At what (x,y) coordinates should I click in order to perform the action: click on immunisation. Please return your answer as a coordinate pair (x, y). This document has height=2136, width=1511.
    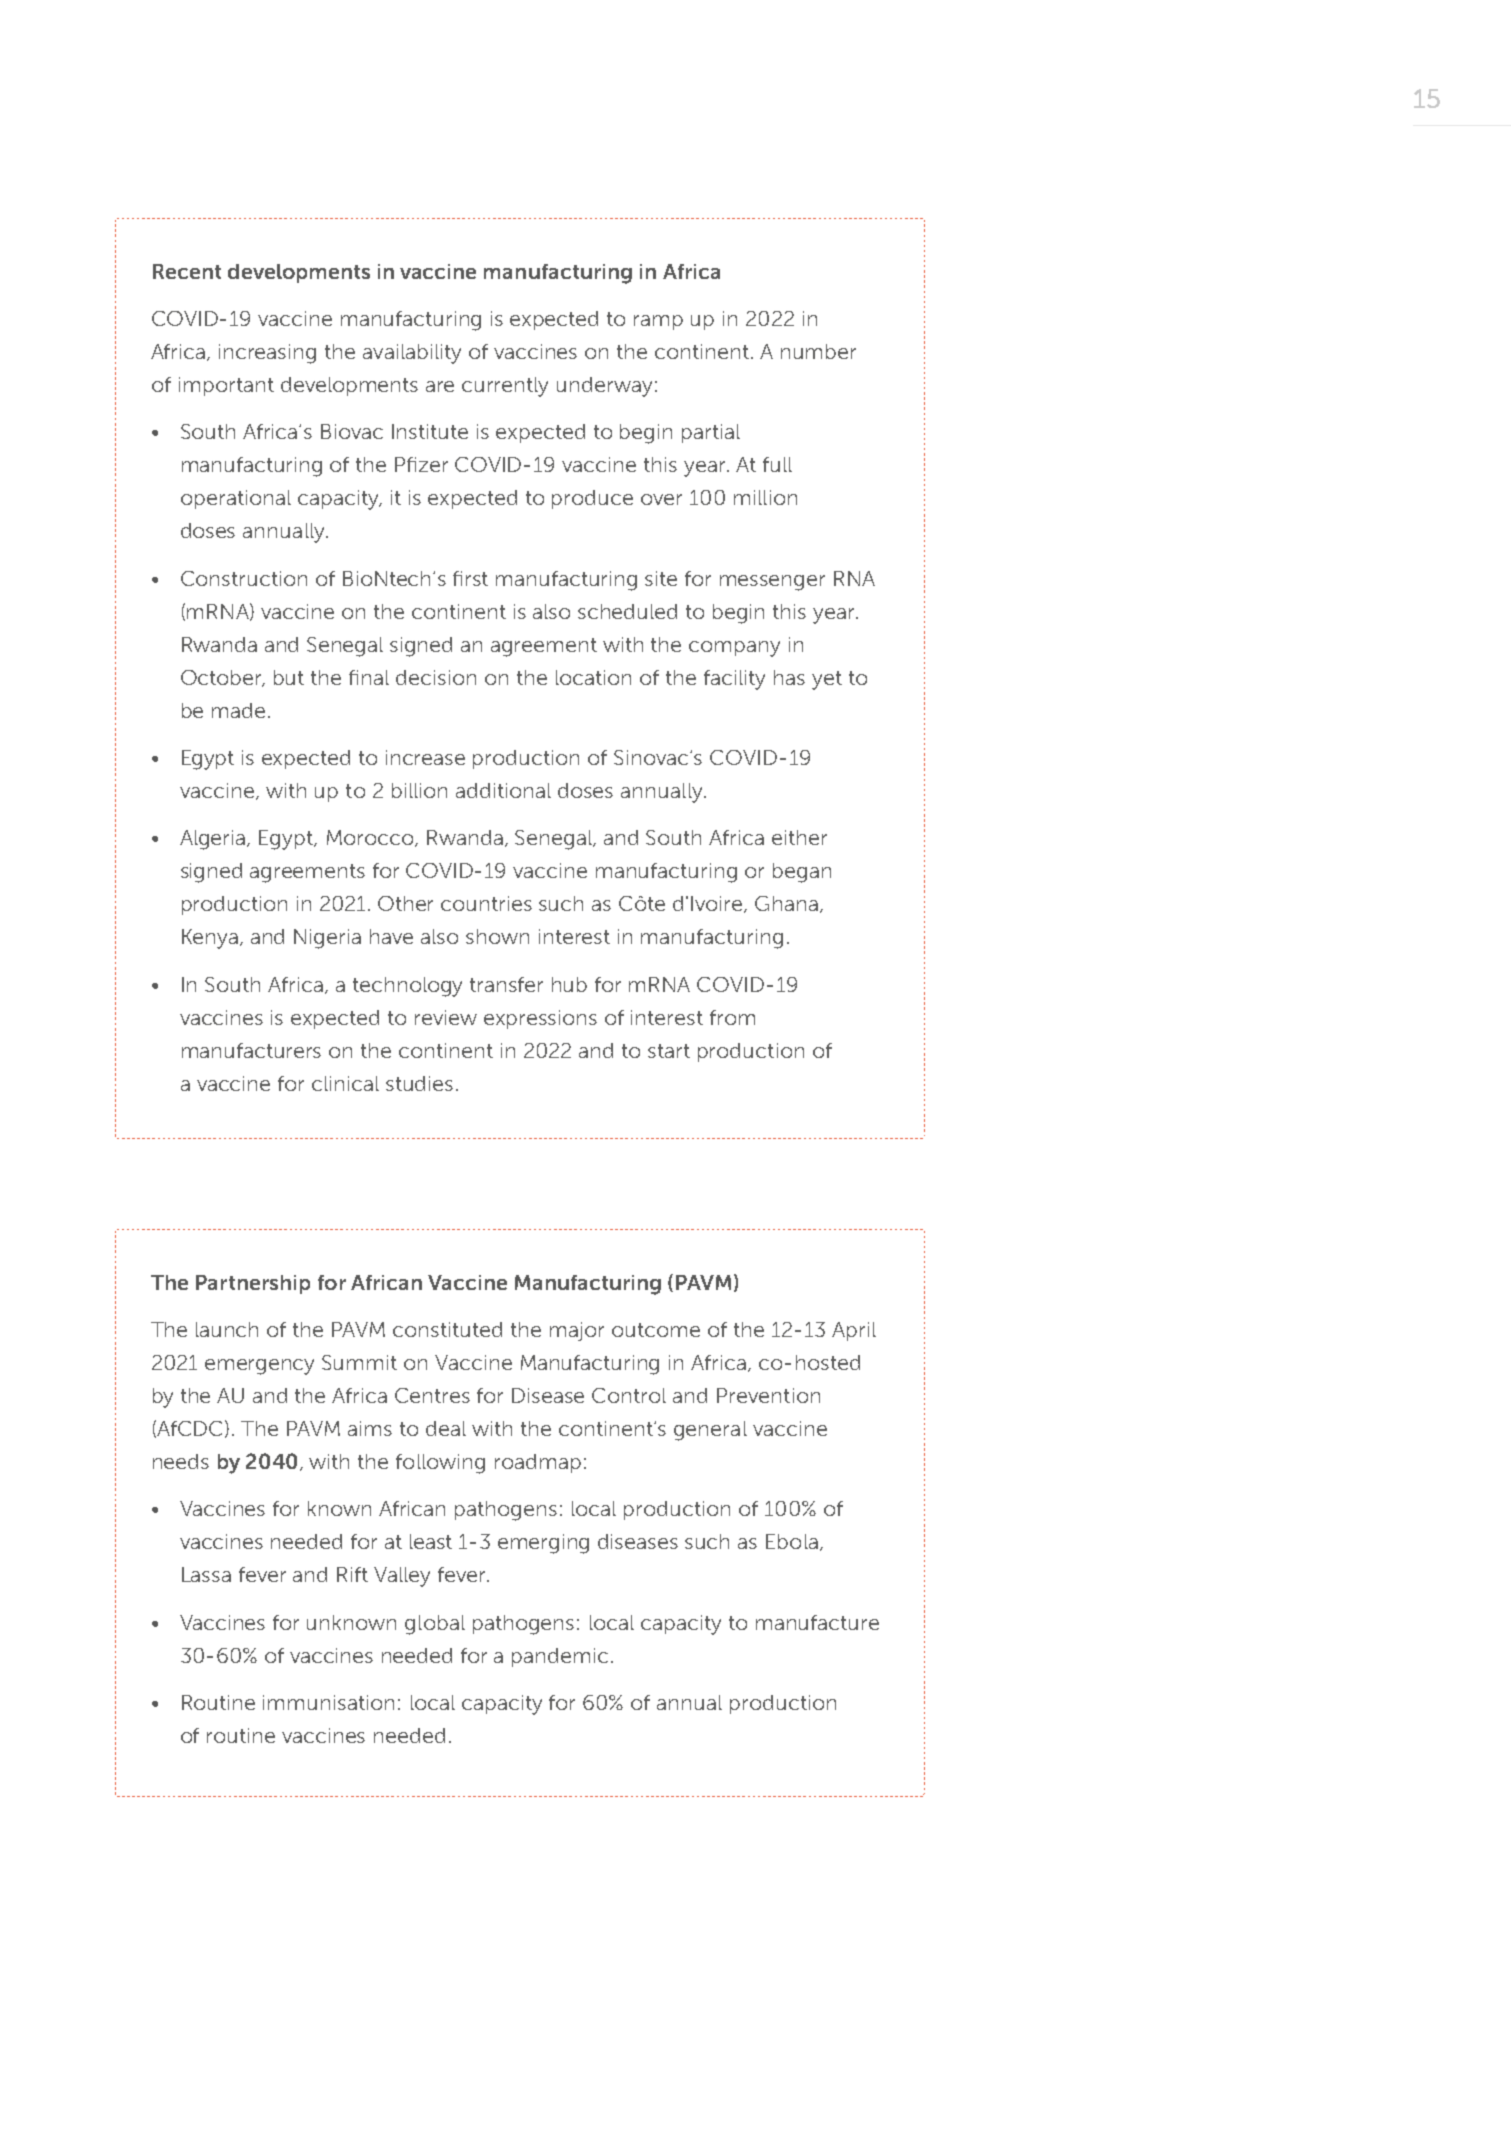
    Looking at the image, I should click on (328, 1702).
